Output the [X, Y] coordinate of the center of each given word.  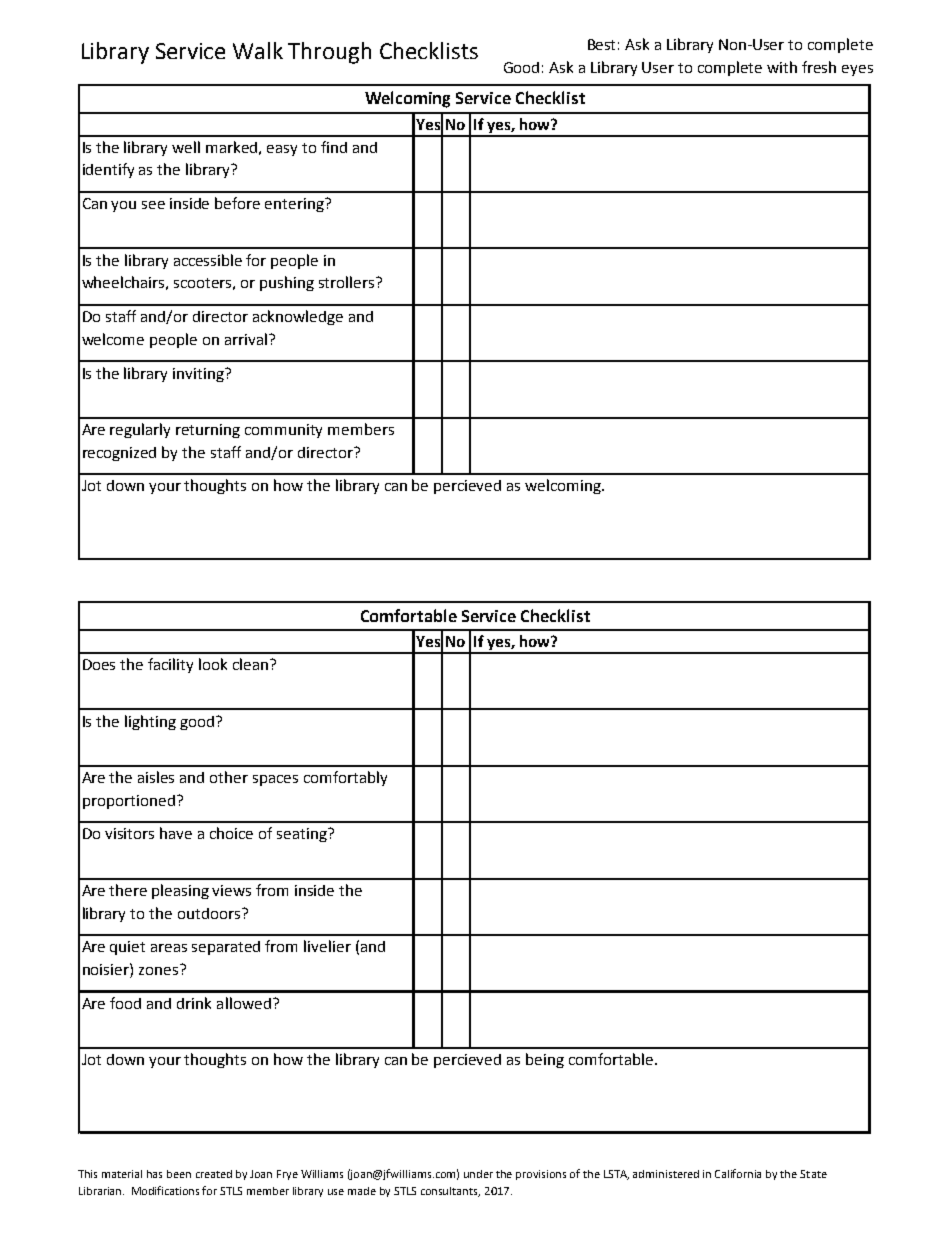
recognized [119, 454]
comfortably [345, 778]
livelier [327, 946]
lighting [150, 722]
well [186, 147]
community [283, 431]
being [545, 1060]
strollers [348, 282]
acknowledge [298, 317]
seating [303, 835]
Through [329, 53]
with [782, 67]
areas [169, 948]
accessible [208, 260]
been [179, 1174]
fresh [819, 67]
